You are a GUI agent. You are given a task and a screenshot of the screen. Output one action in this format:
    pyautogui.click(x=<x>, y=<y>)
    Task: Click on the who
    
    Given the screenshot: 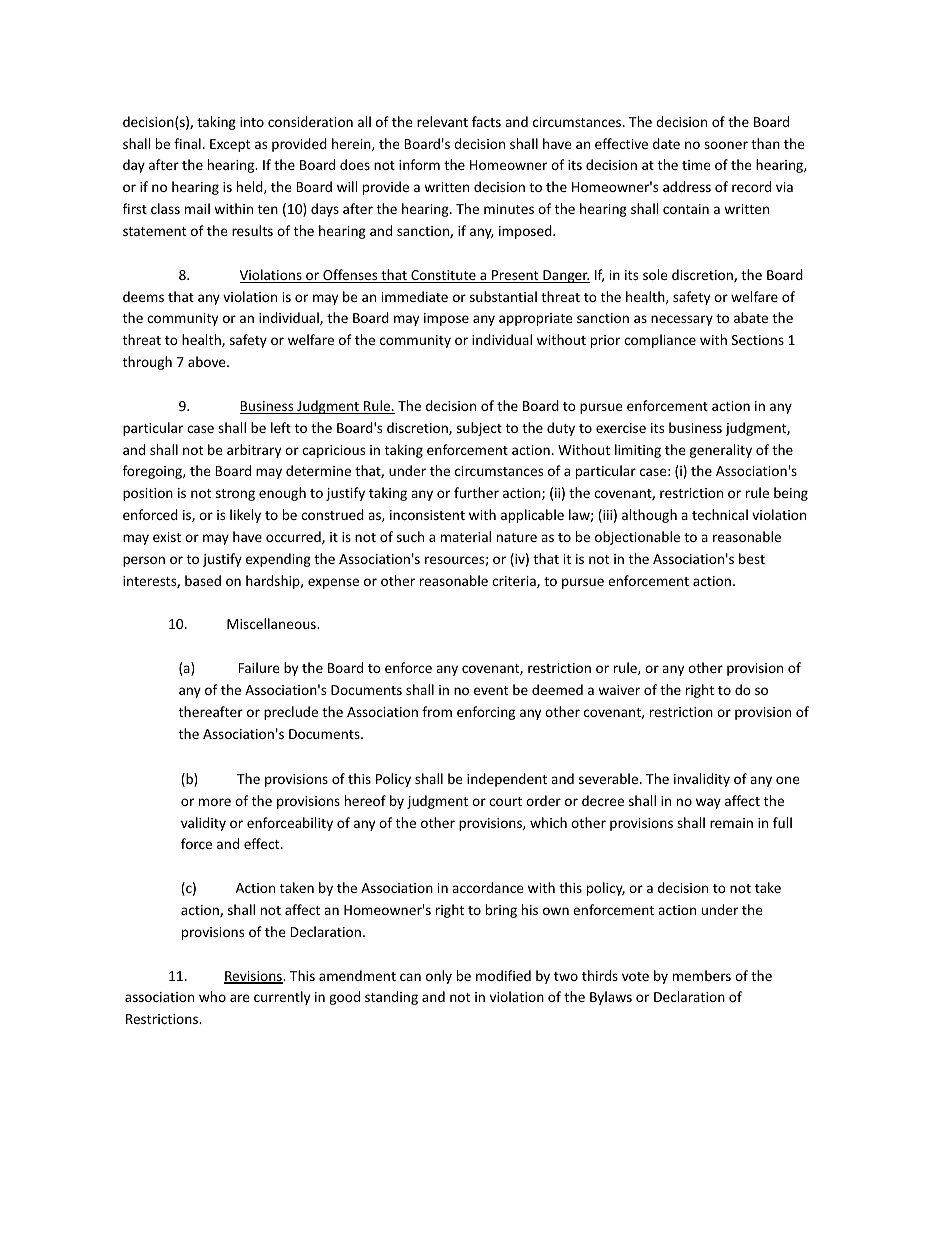 What is the action you would take?
    pyautogui.click(x=212, y=996)
